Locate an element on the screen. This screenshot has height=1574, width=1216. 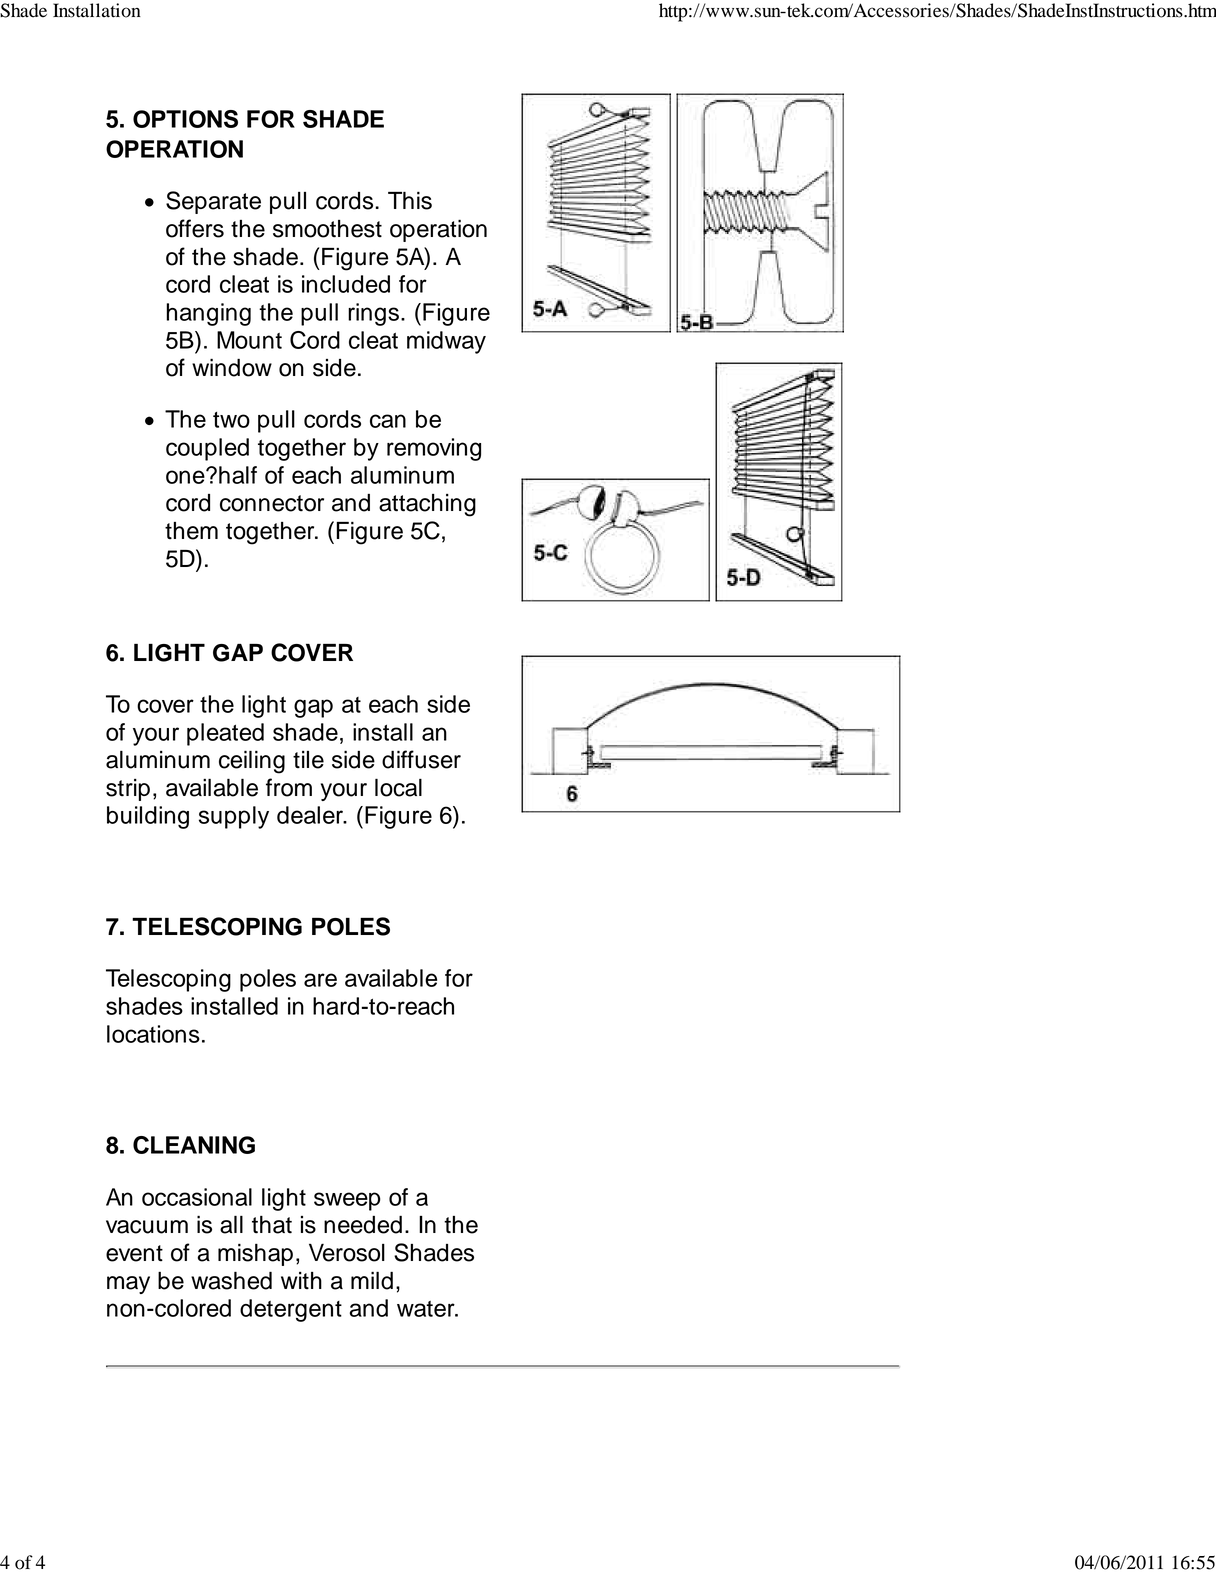
smoothest is located at coordinates (327, 229).
